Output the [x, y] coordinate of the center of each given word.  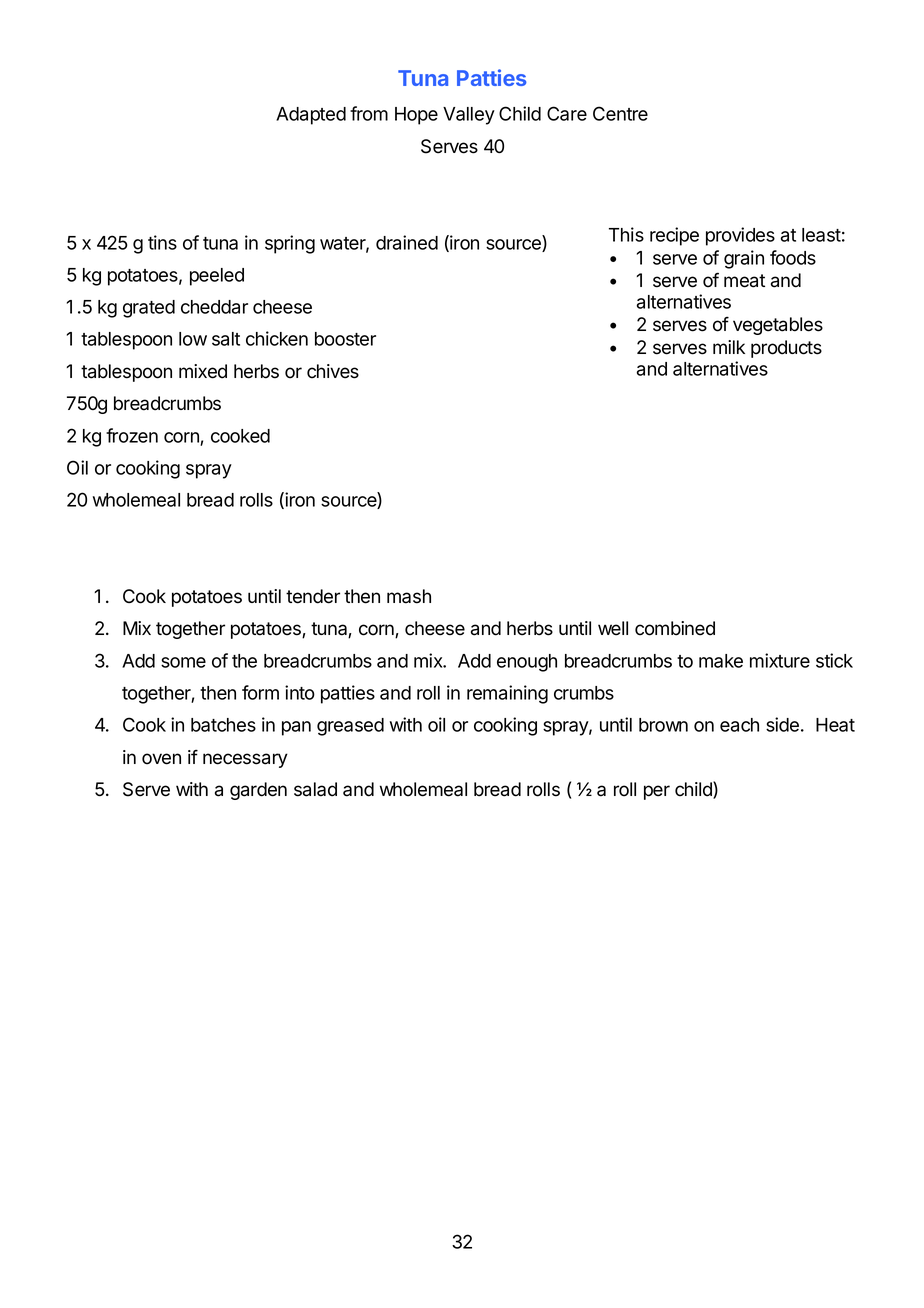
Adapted [311, 116]
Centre [620, 113]
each [739, 725]
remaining [507, 694]
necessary [245, 760]
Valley [469, 116]
